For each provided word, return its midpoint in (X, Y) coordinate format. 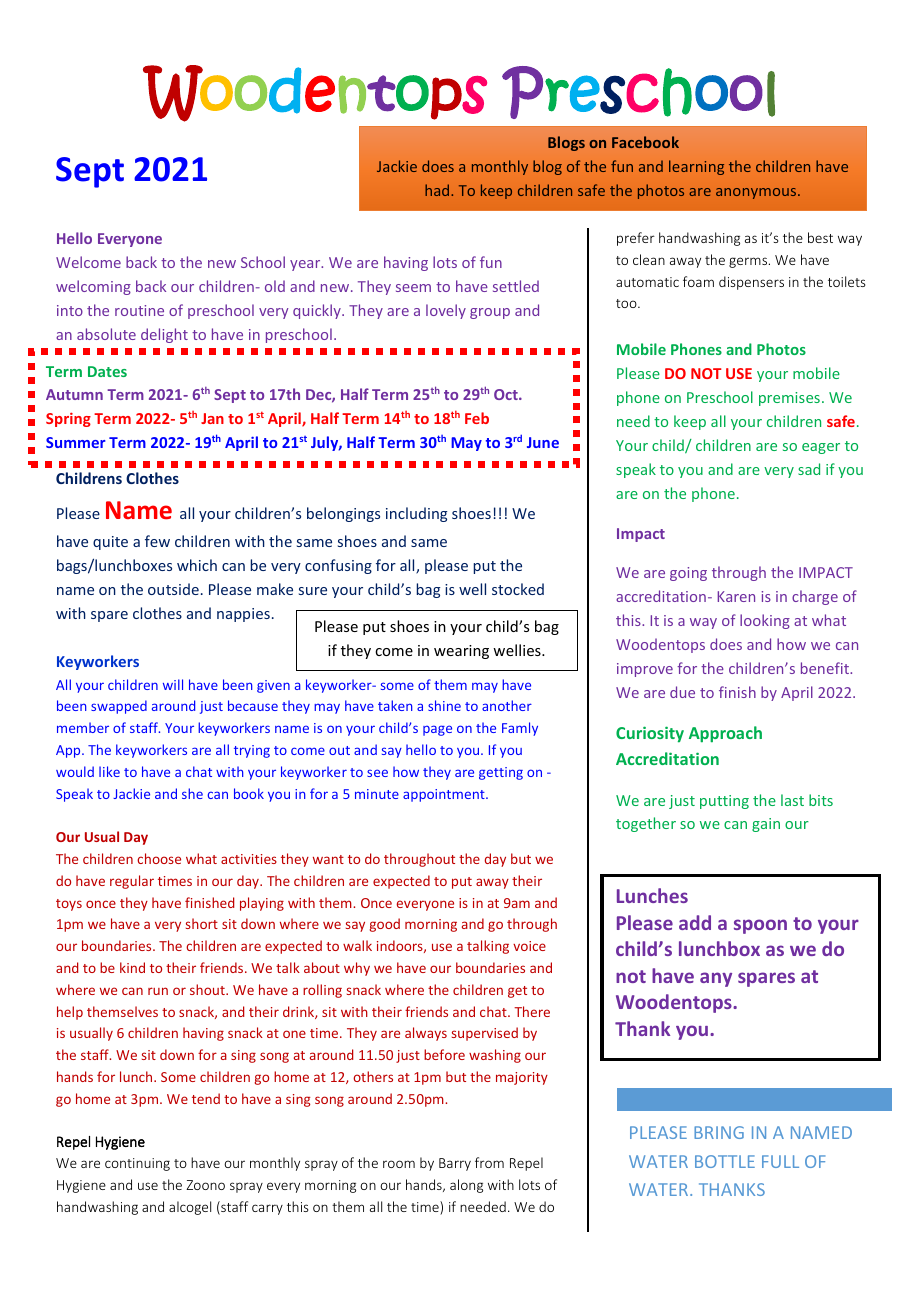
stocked (518, 589)
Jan (212, 418)
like (109, 771)
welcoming (93, 287)
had (438, 190)
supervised (485, 1034)
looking (765, 621)
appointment (445, 795)
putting (724, 802)
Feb (477, 418)
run (158, 991)
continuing (137, 1164)
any (716, 979)
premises (789, 399)
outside (173, 589)
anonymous (757, 193)
